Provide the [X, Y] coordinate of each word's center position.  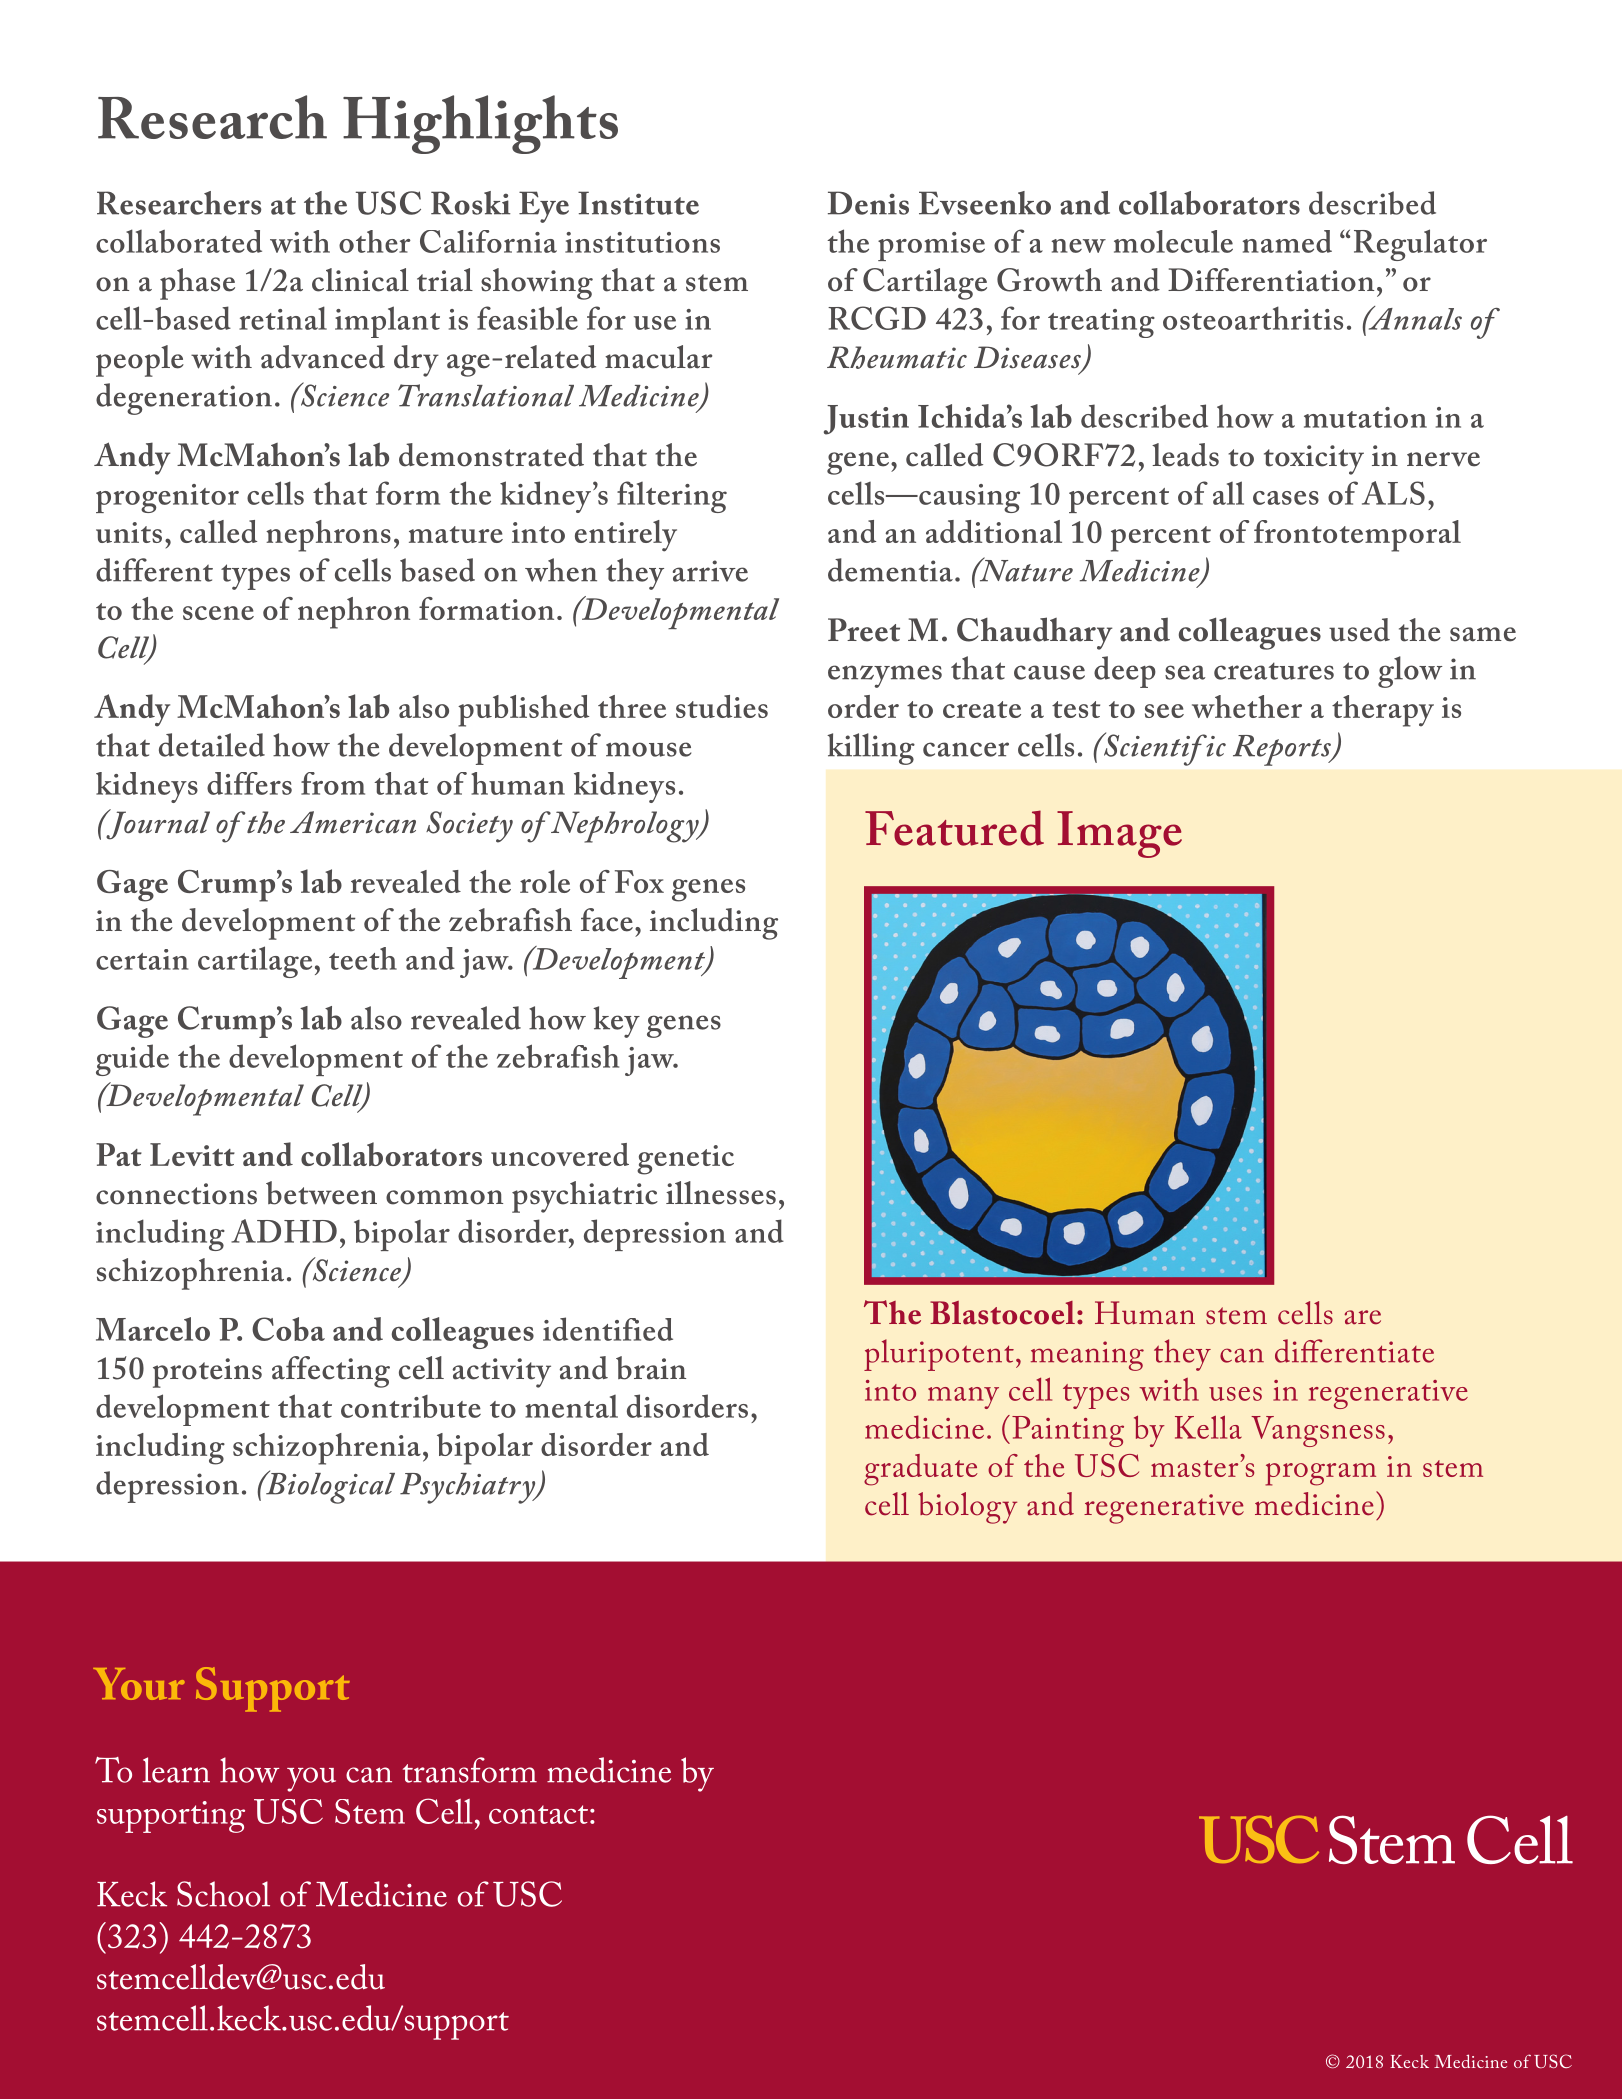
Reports [1283, 750]
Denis [868, 203]
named [1287, 241]
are [1362, 1317]
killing [871, 749]
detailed [212, 745]
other [375, 241]
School [223, 1894]
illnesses [721, 1193]
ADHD [284, 1231]
